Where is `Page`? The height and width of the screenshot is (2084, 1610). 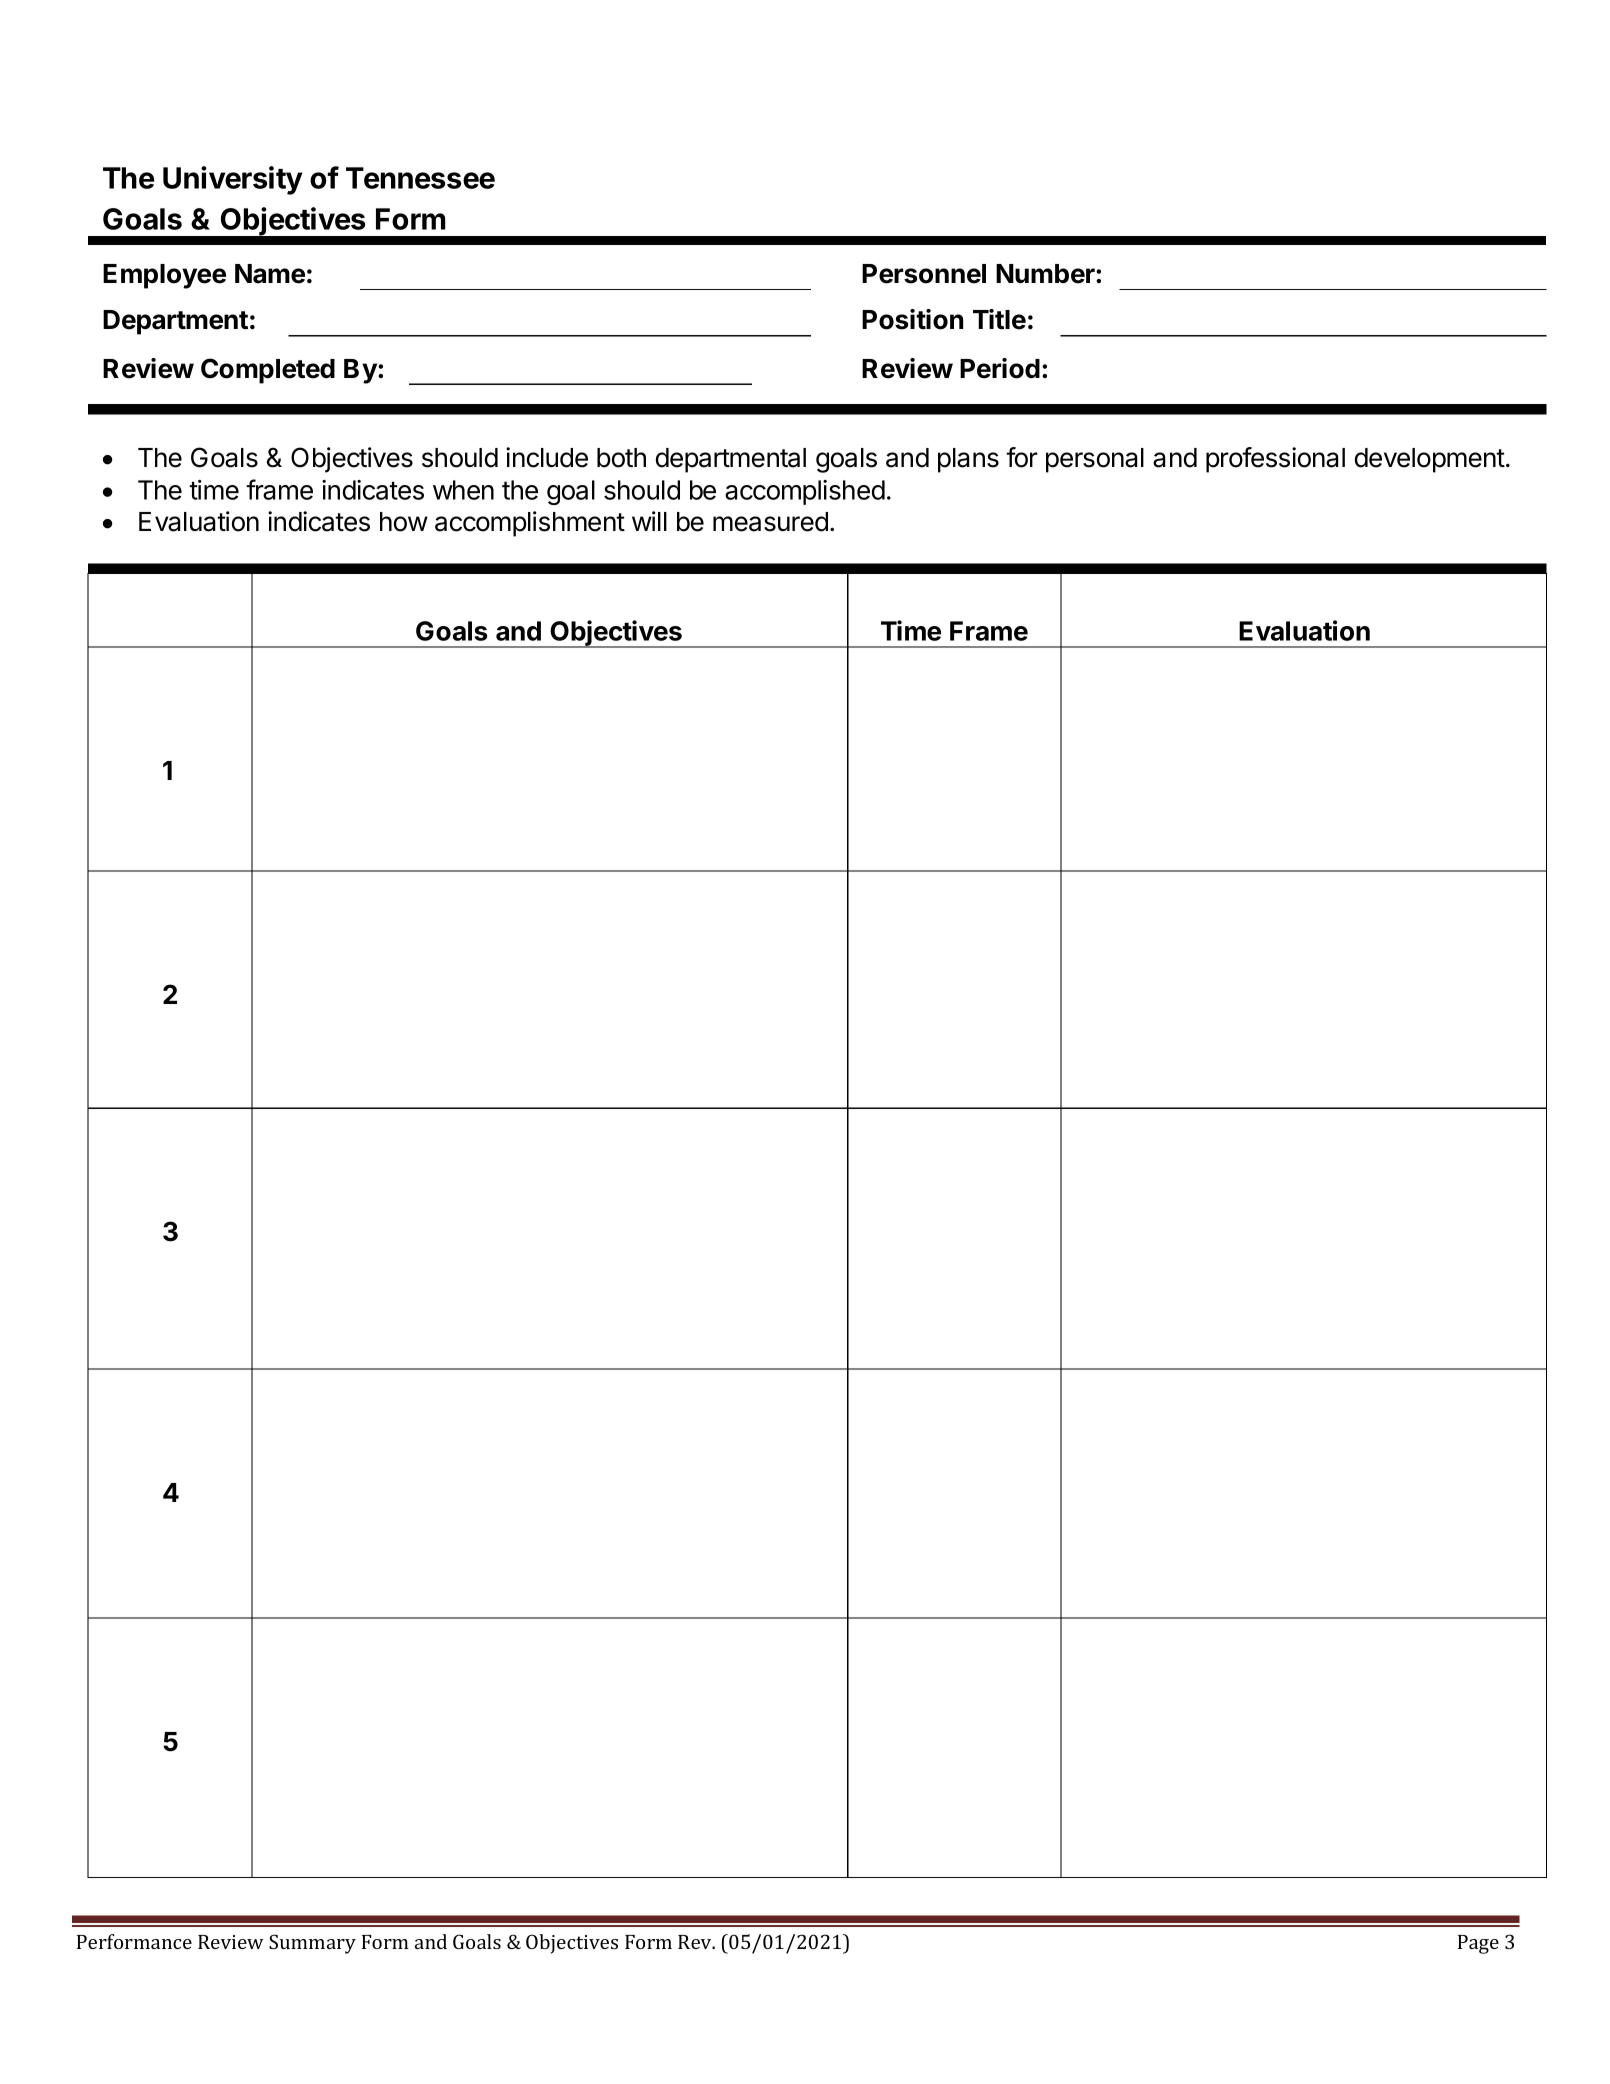
Page is located at coordinates (1478, 1944).
